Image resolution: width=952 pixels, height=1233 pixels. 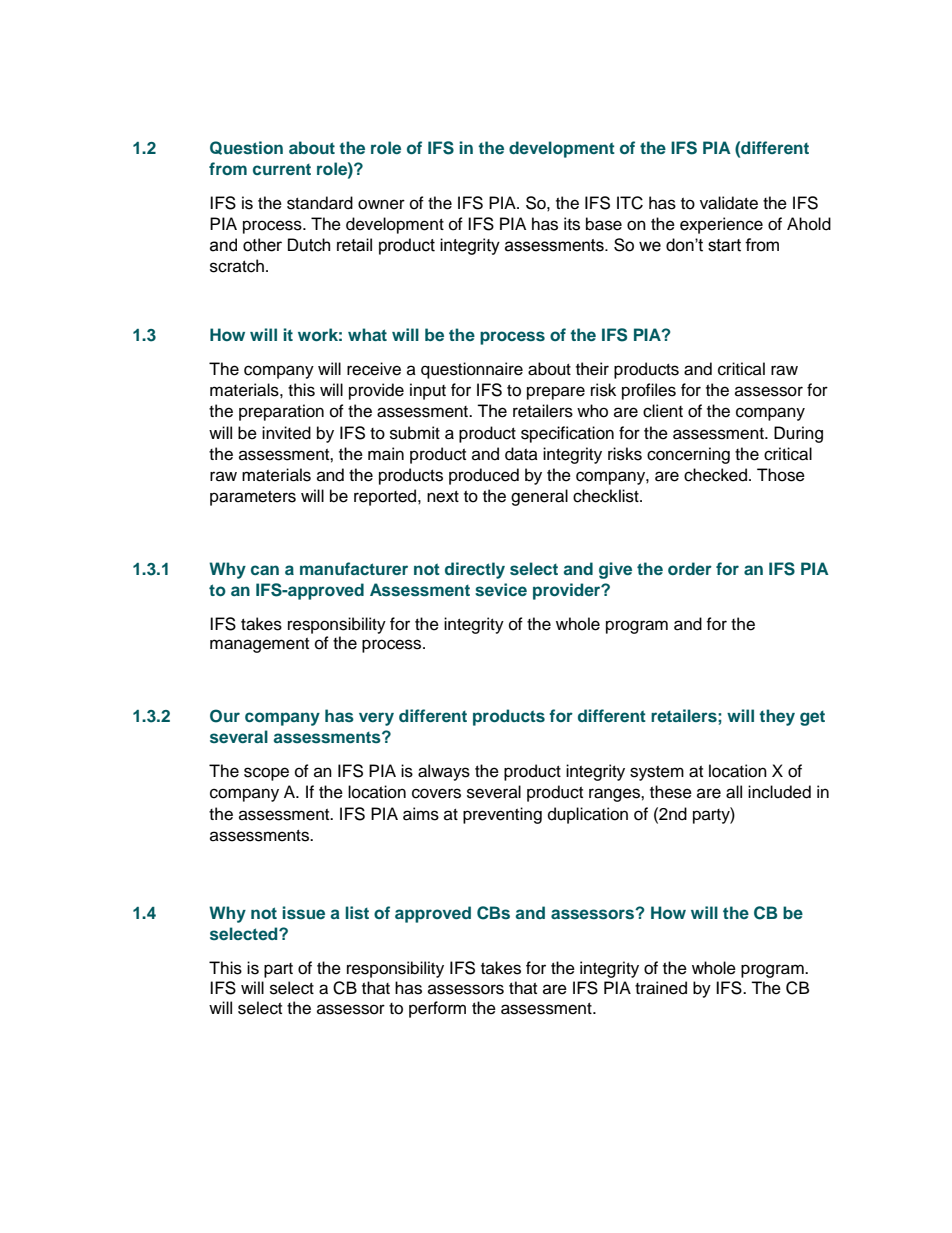 What do you see at coordinates (661, 988) in the page?
I see `trained` at bounding box center [661, 988].
